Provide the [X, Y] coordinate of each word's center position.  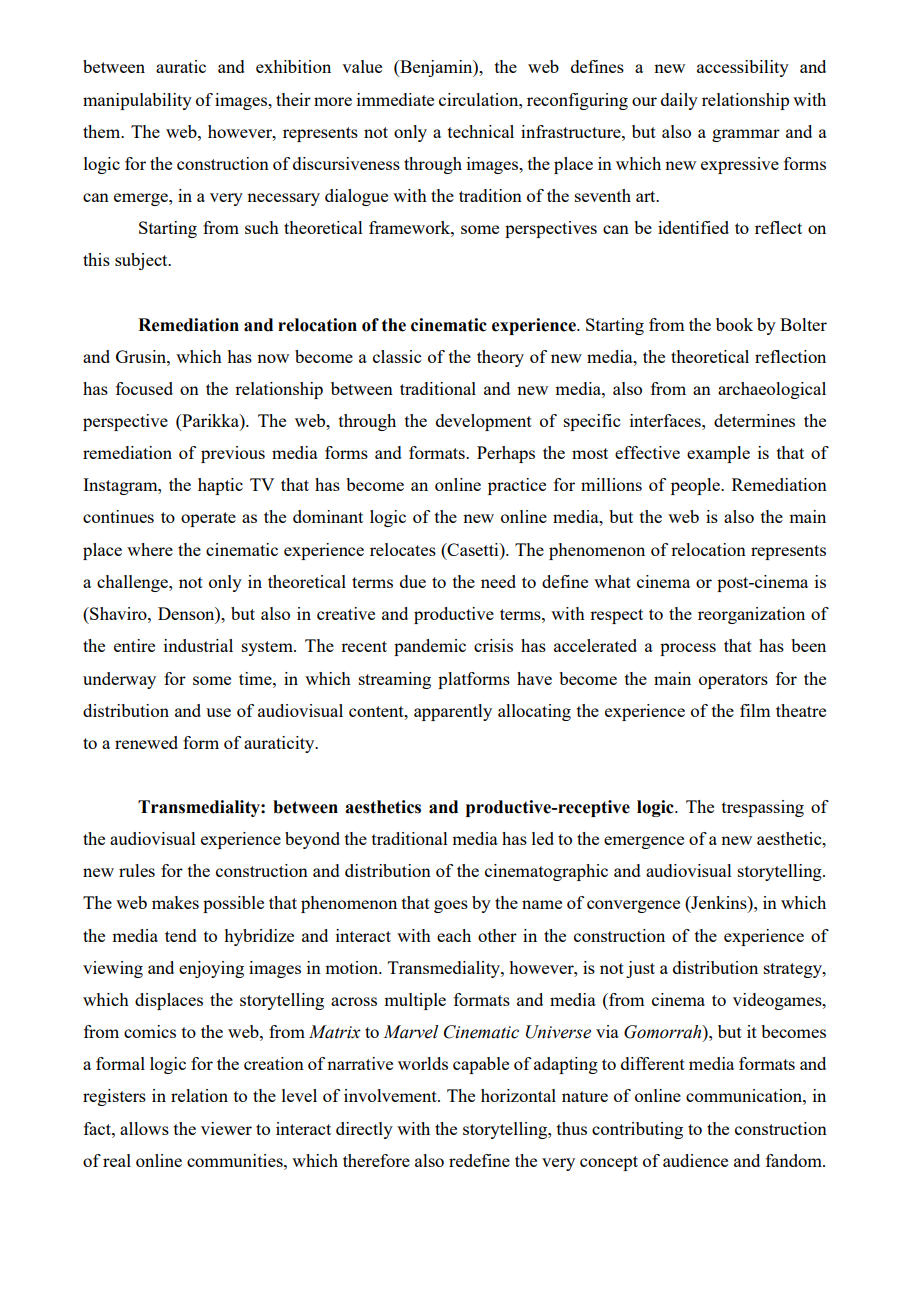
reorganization [751, 615]
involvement [391, 1095]
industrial [198, 645]
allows [144, 1128]
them [103, 131]
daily [679, 101]
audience [695, 1160]
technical [481, 131]
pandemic [430, 647]
